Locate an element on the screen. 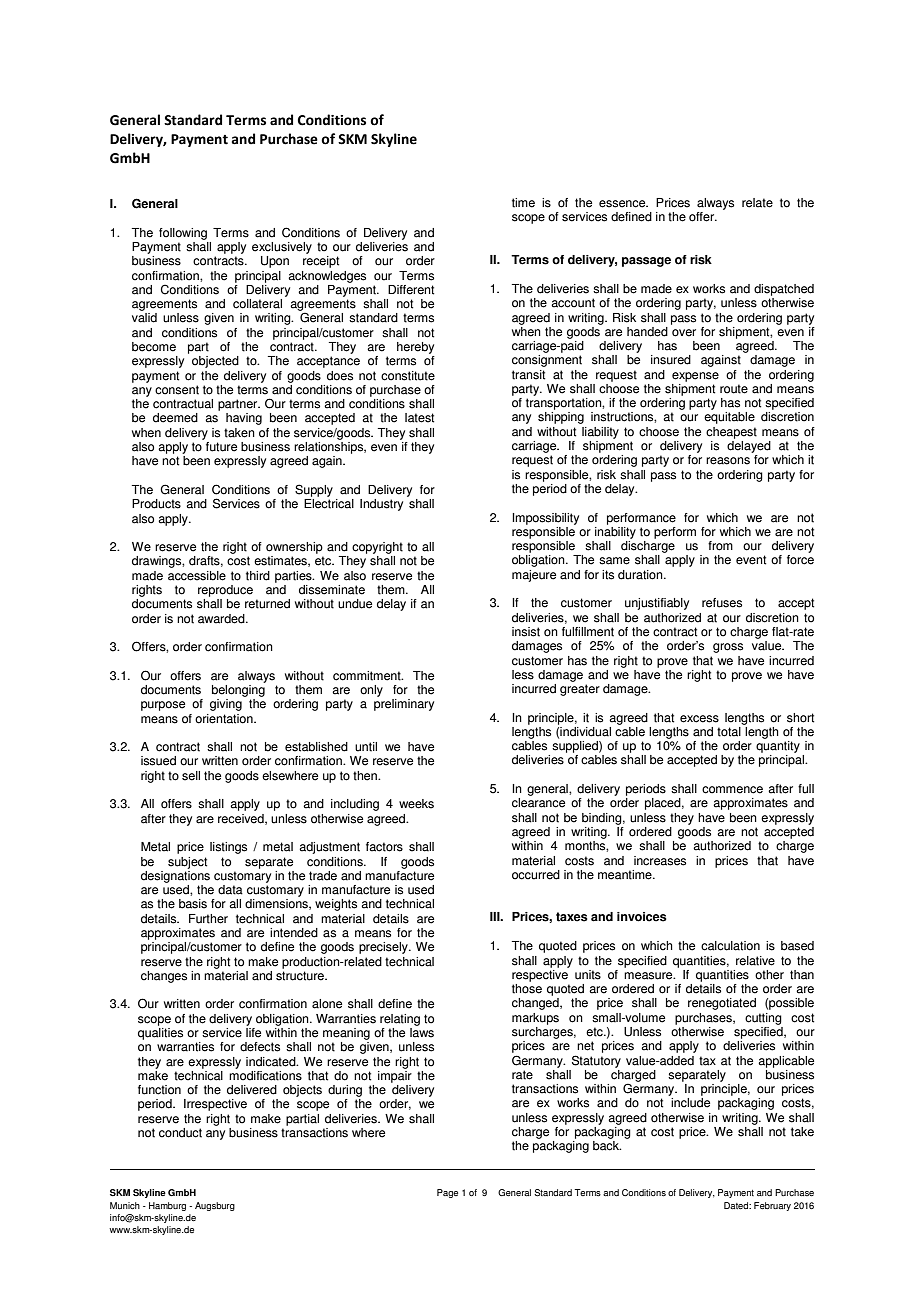 The width and height of the screenshot is (924, 1308). Different is located at coordinates (411, 290).
